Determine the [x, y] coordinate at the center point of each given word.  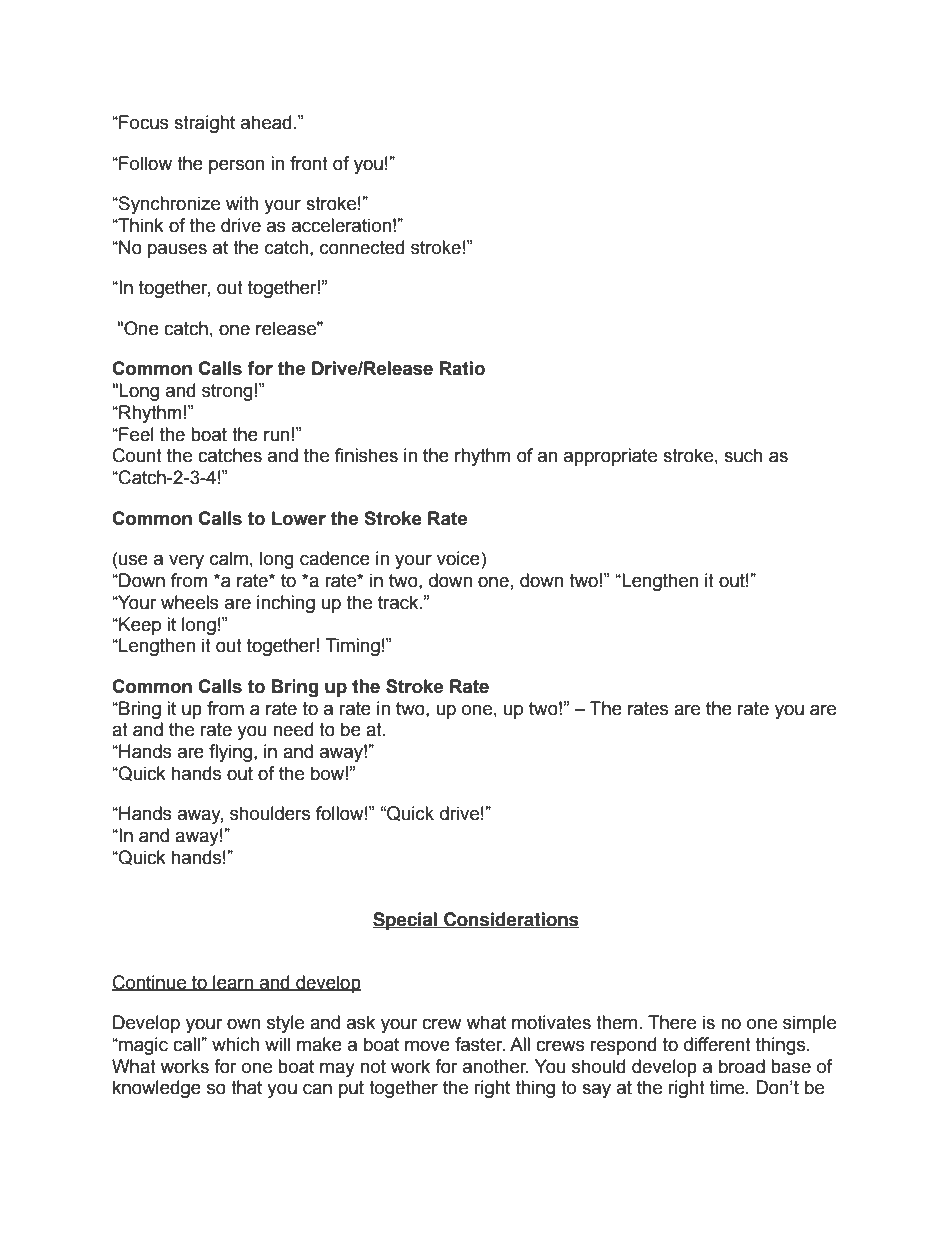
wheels [190, 602]
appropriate [610, 457]
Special [406, 921]
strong [227, 392]
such [743, 455]
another [496, 1066]
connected [362, 247]
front [309, 163]
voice [459, 558]
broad [742, 1066]
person [237, 166]
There [672, 1022]
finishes [366, 455]
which [235, 1044]
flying [230, 753]
